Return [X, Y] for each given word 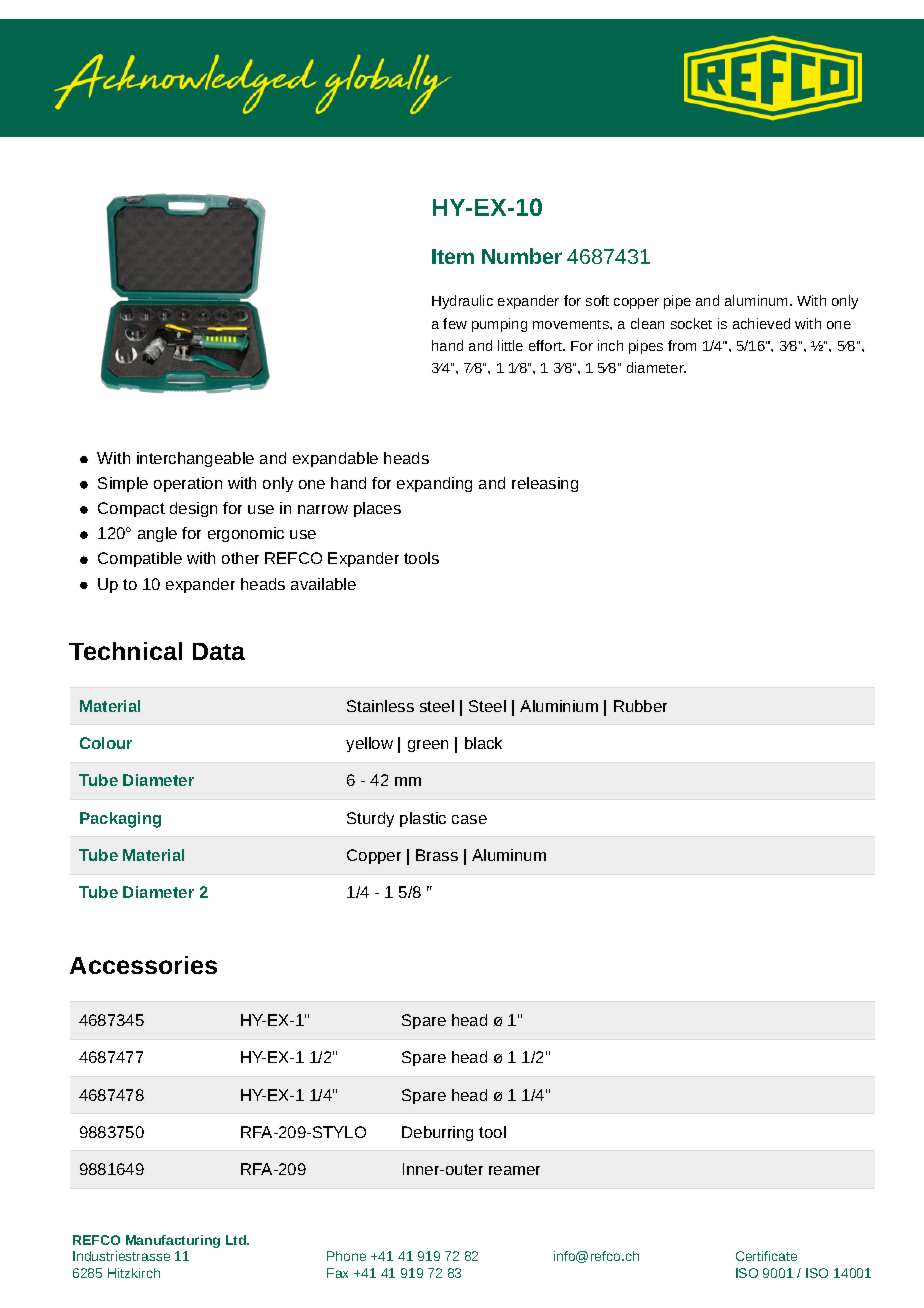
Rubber [640, 706]
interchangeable [195, 459]
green [428, 746]
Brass [437, 855]
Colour [106, 743]
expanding [434, 484]
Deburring [437, 1133]
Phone [346, 1256]
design [193, 509]
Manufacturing [173, 1241]
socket [691, 323]
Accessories [143, 965]
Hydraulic [462, 302]
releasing [545, 484]
